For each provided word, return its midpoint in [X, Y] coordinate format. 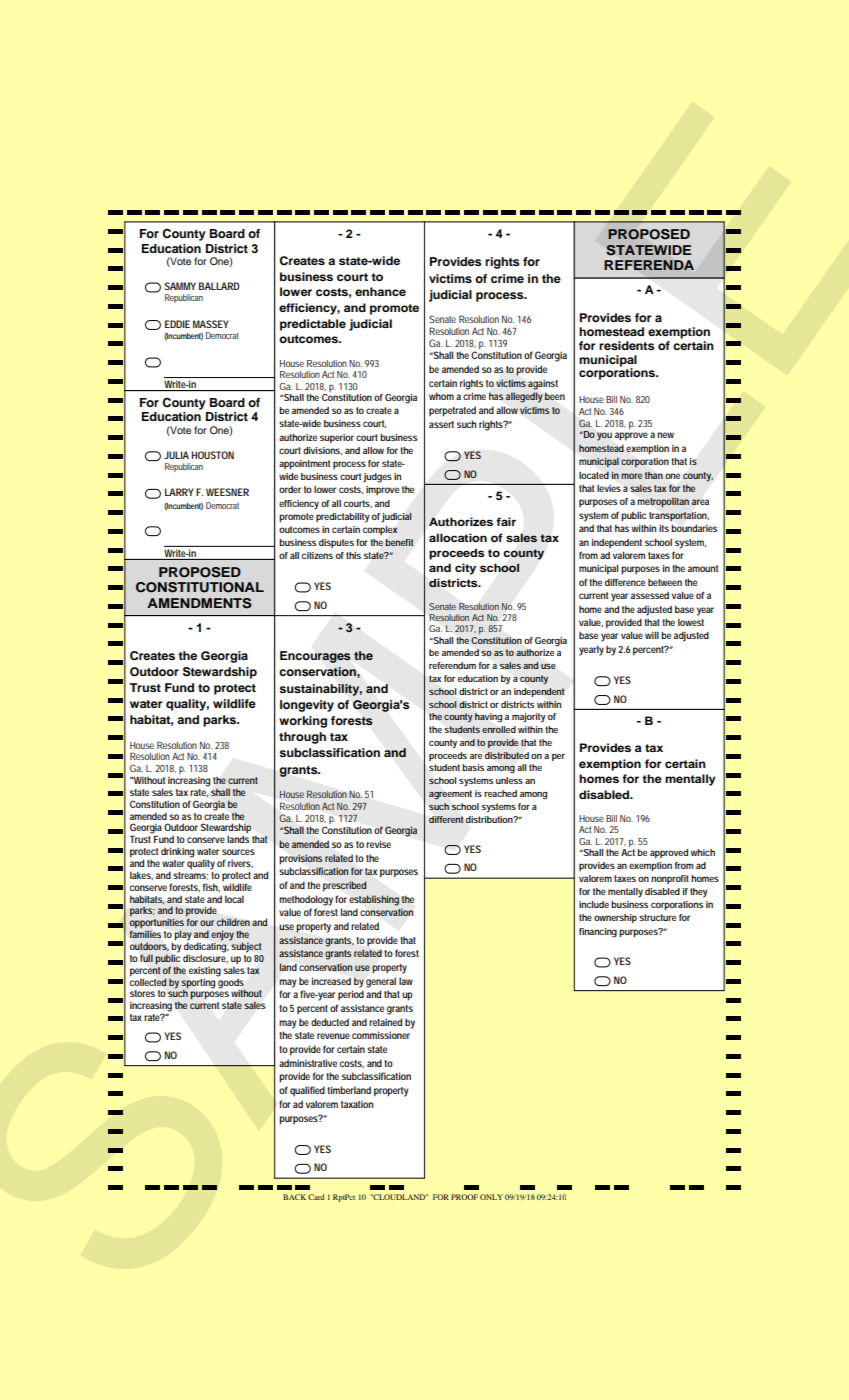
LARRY [179, 492]
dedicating [206, 946]
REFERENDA [649, 265]
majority [529, 718]
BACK [294, 1197]
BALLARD [219, 286]
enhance [380, 291]
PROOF [464, 1197]
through [302, 738]
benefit [399, 542]
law [406, 981]
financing [598, 933]
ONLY [491, 1197]
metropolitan [663, 502]
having [488, 718]
